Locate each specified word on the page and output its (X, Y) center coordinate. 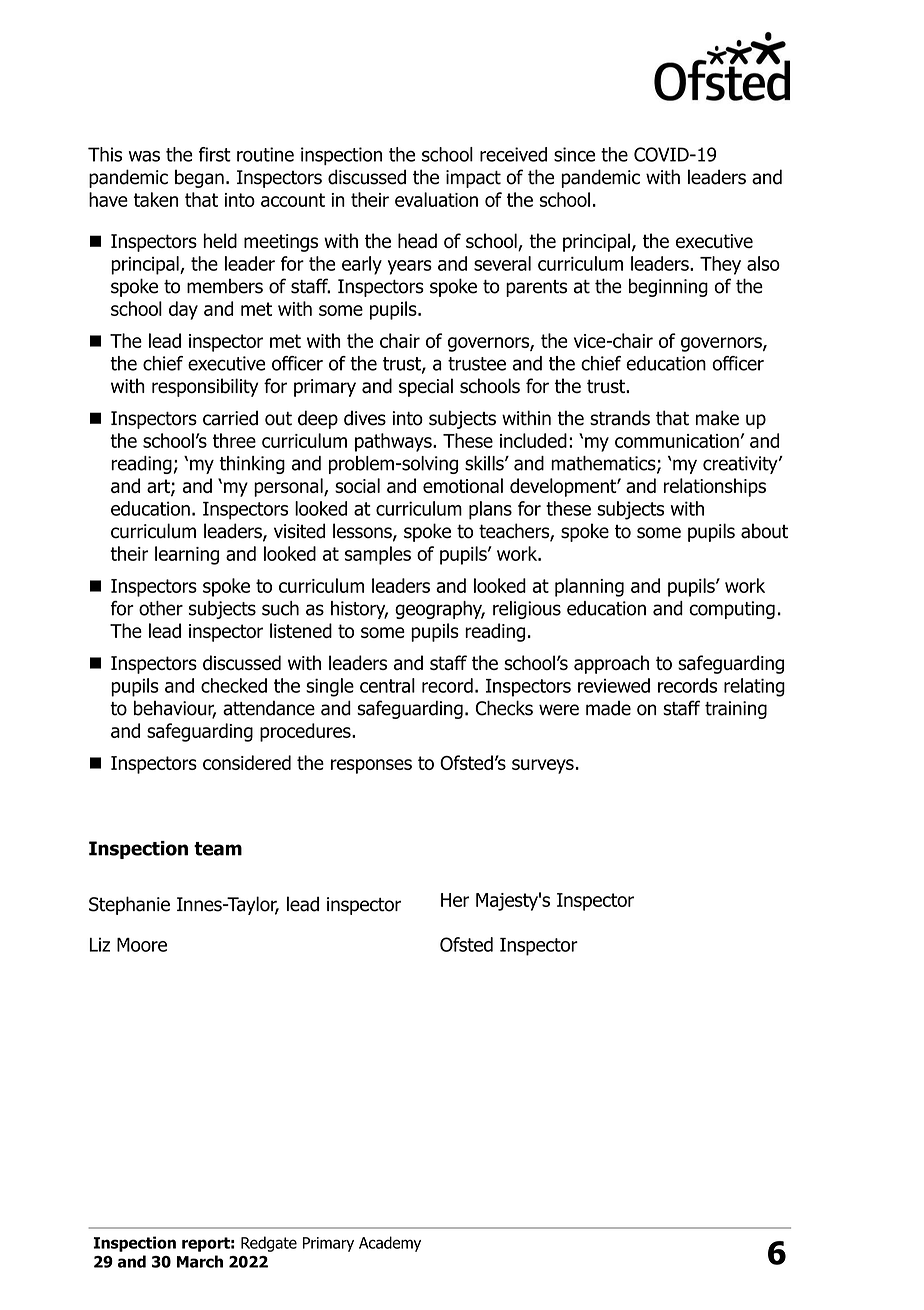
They (720, 265)
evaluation (436, 199)
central (387, 685)
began (199, 178)
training (736, 710)
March (200, 1261)
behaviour (175, 709)
